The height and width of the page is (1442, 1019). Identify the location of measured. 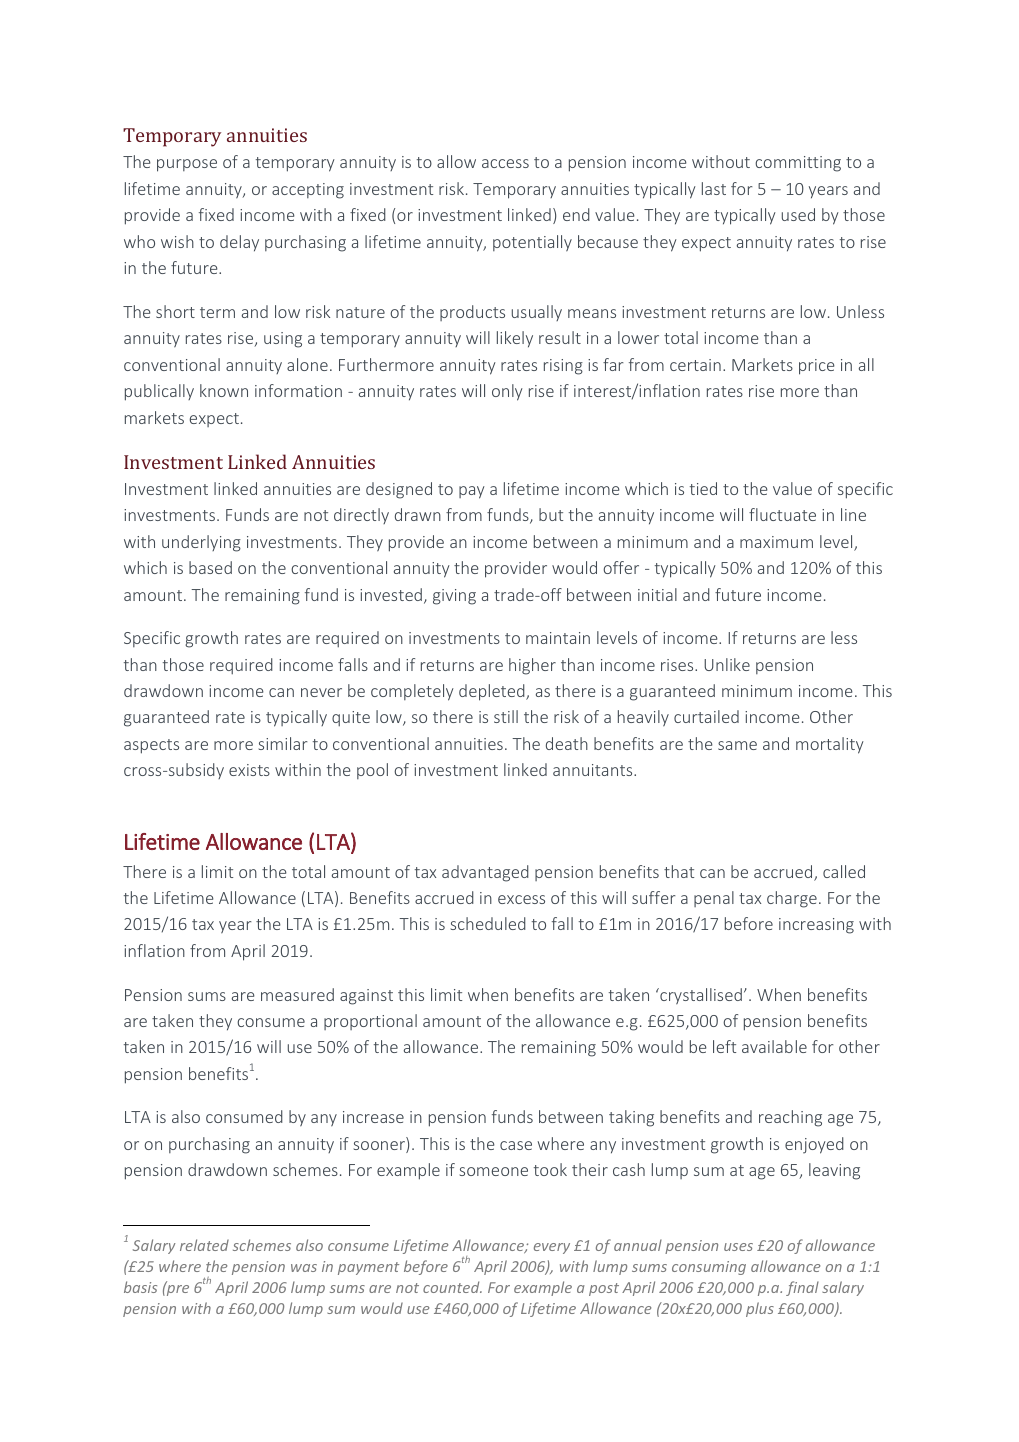
(297, 994).
